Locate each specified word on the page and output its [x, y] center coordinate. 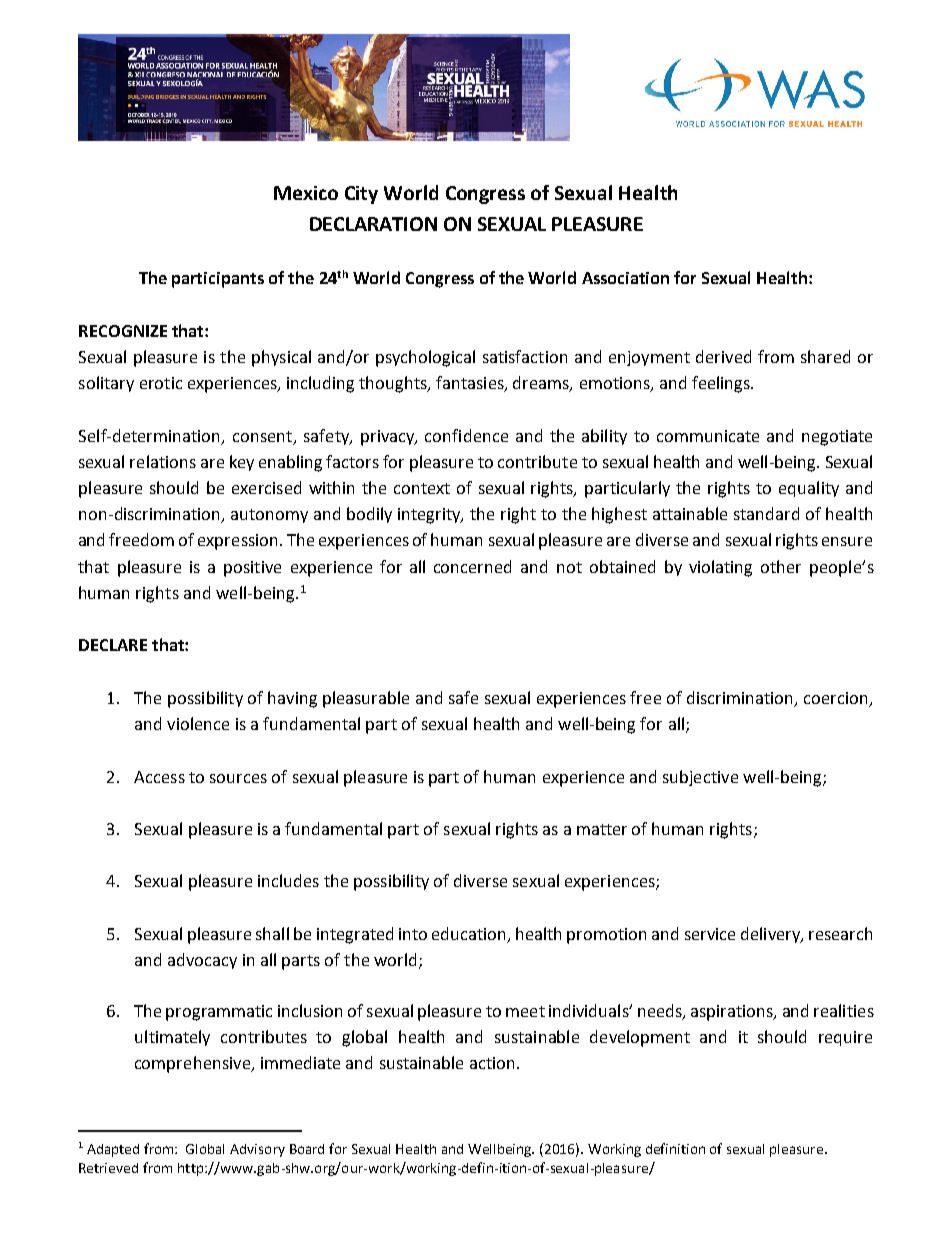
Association [625, 278]
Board [307, 1149]
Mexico [306, 193]
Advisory [257, 1150]
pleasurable [366, 699]
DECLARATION [373, 224]
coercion [837, 699]
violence [198, 723]
